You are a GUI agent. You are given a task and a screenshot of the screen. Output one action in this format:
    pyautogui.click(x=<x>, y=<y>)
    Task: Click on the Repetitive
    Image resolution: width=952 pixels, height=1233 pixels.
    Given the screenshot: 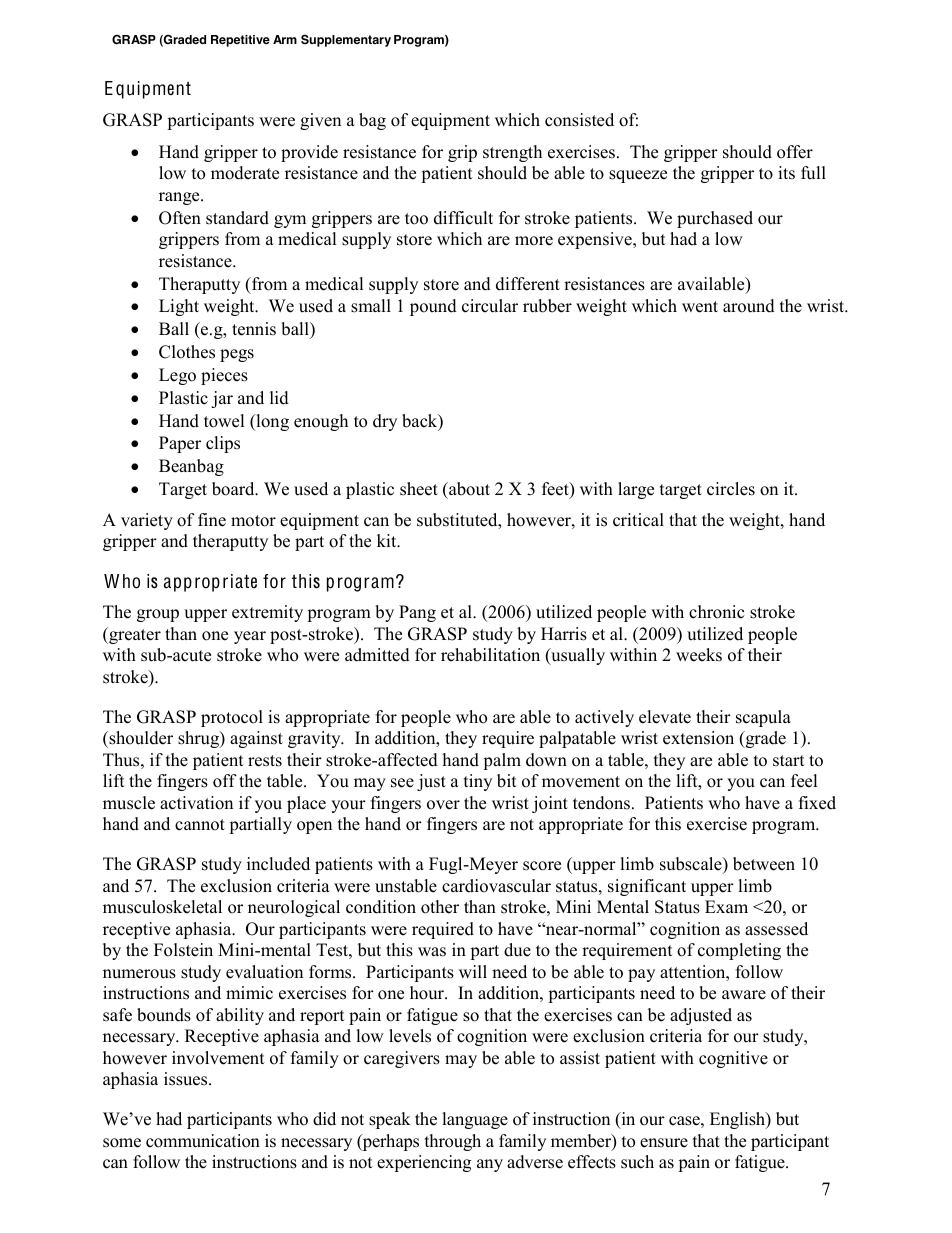 What is the action you would take?
    pyautogui.click(x=240, y=41)
